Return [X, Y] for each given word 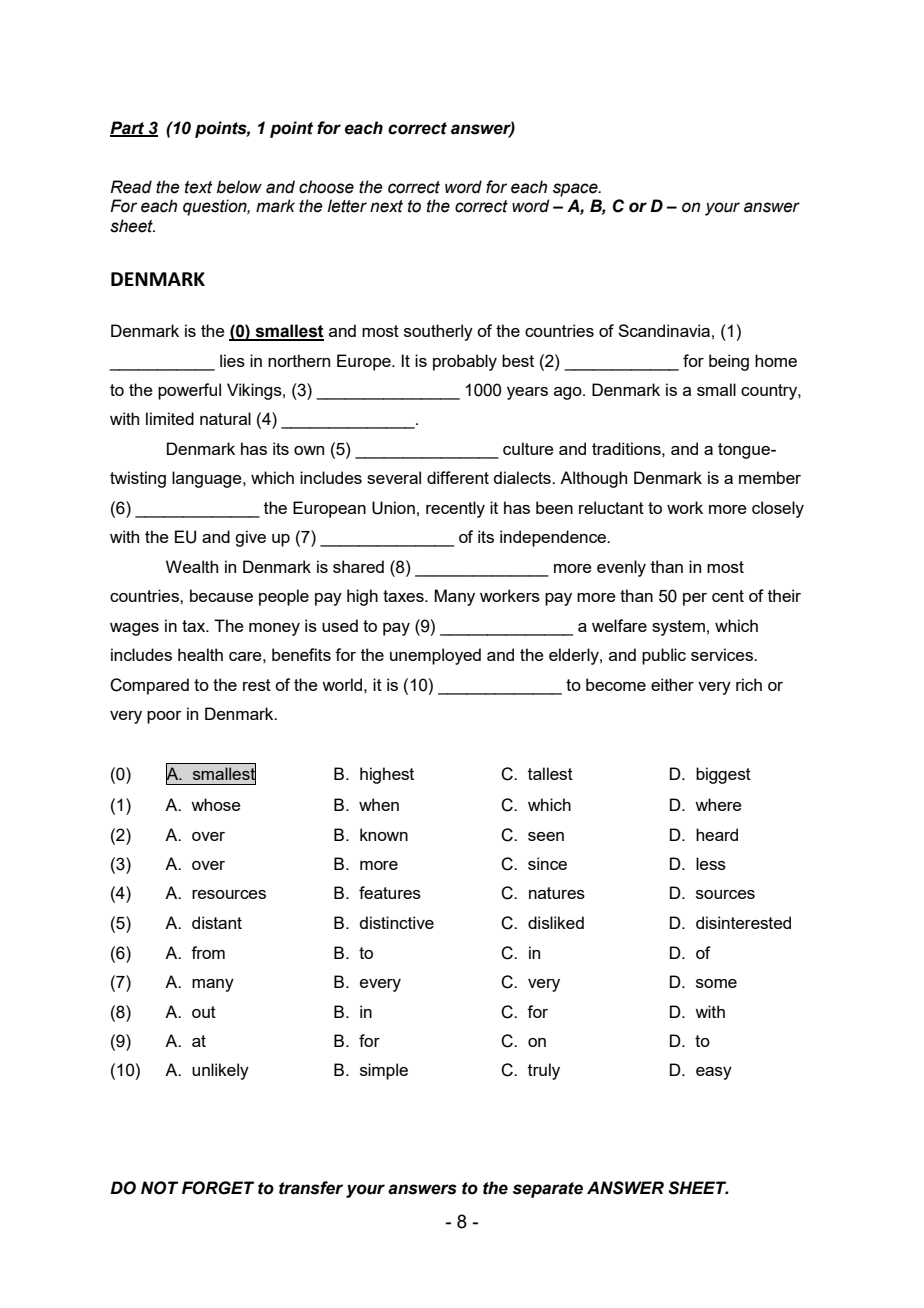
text [199, 187]
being [729, 362]
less [711, 863]
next [386, 206]
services [723, 654]
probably [465, 362]
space [576, 190]
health [200, 654]
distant [217, 922]
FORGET [218, 1188]
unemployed [435, 656]
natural [225, 418]
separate [548, 1190]
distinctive [396, 922]
